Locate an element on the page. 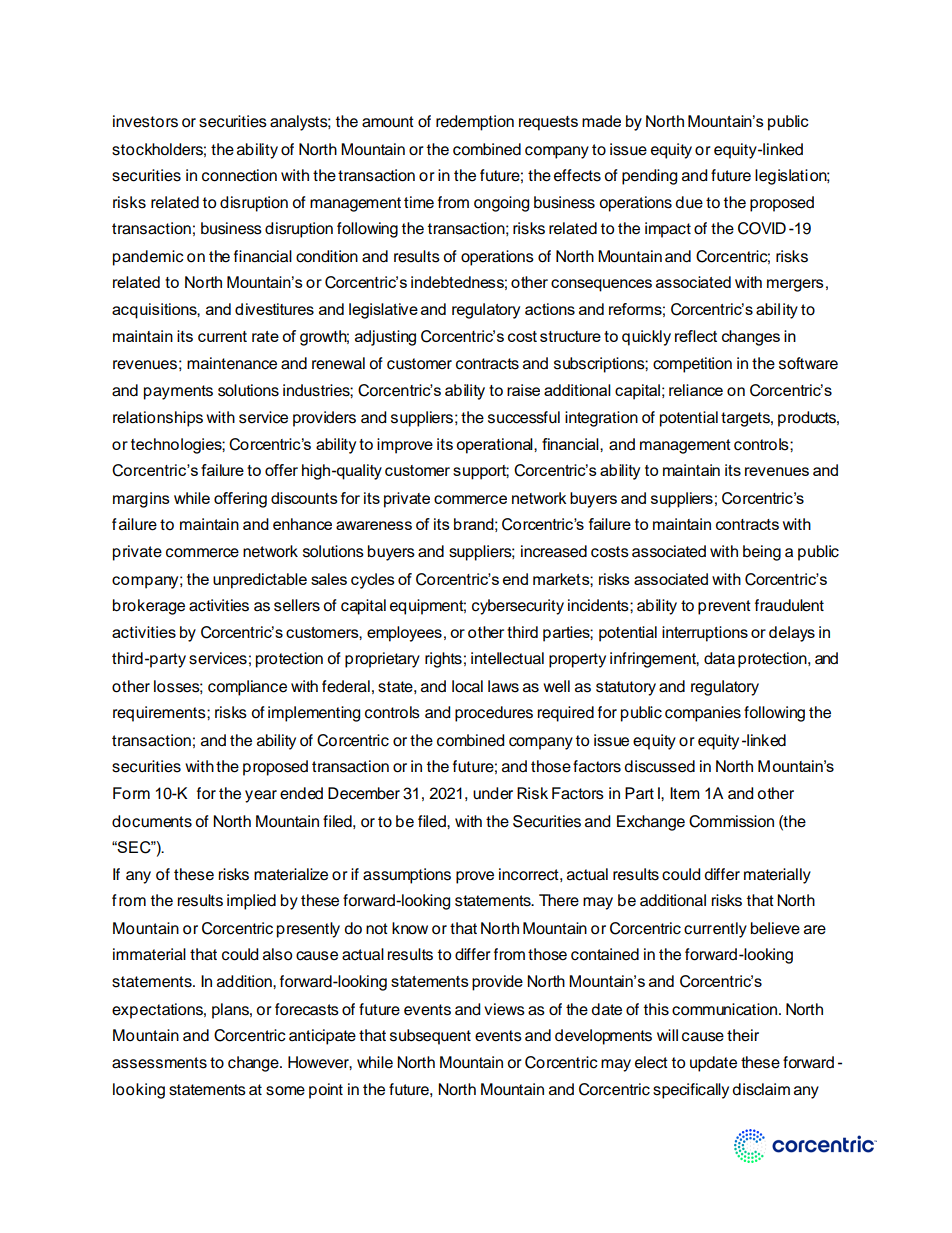  connection is located at coordinates (239, 175).
